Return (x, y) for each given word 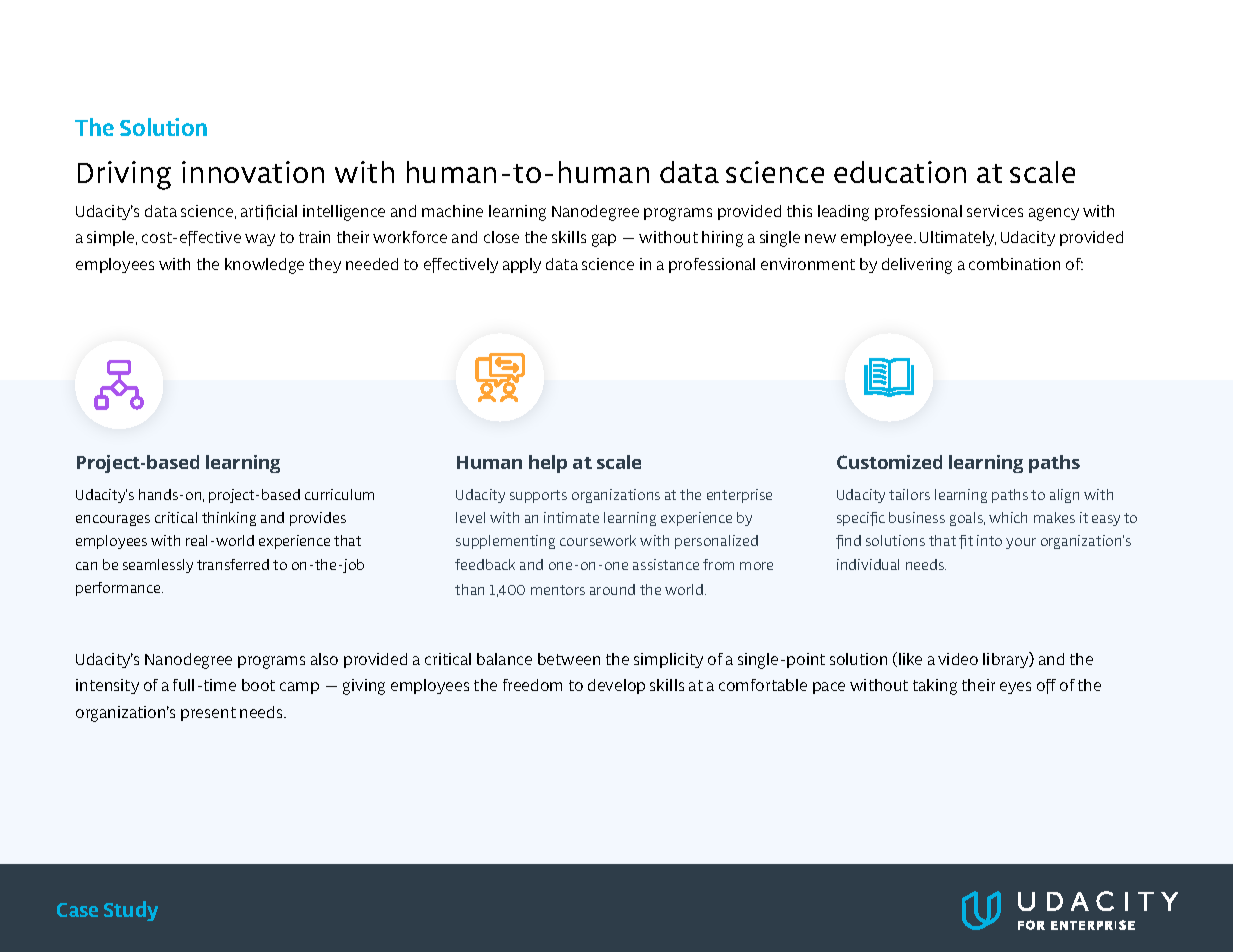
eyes (1015, 688)
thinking (229, 519)
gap (604, 240)
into (989, 540)
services (995, 211)
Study (131, 911)
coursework (598, 540)
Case (77, 910)
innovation (253, 172)
